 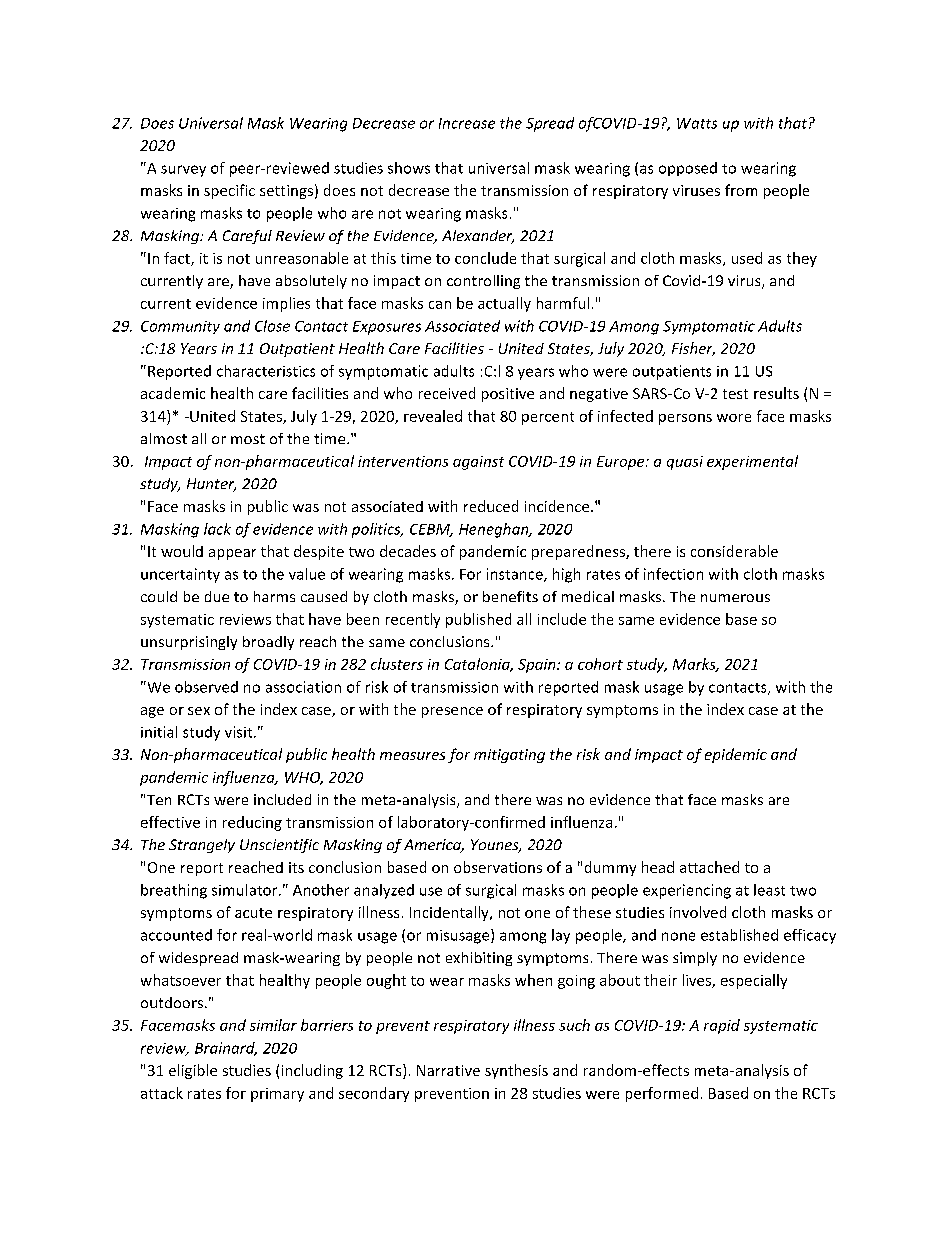 I want to click on synthesis, so click(x=516, y=1071).
